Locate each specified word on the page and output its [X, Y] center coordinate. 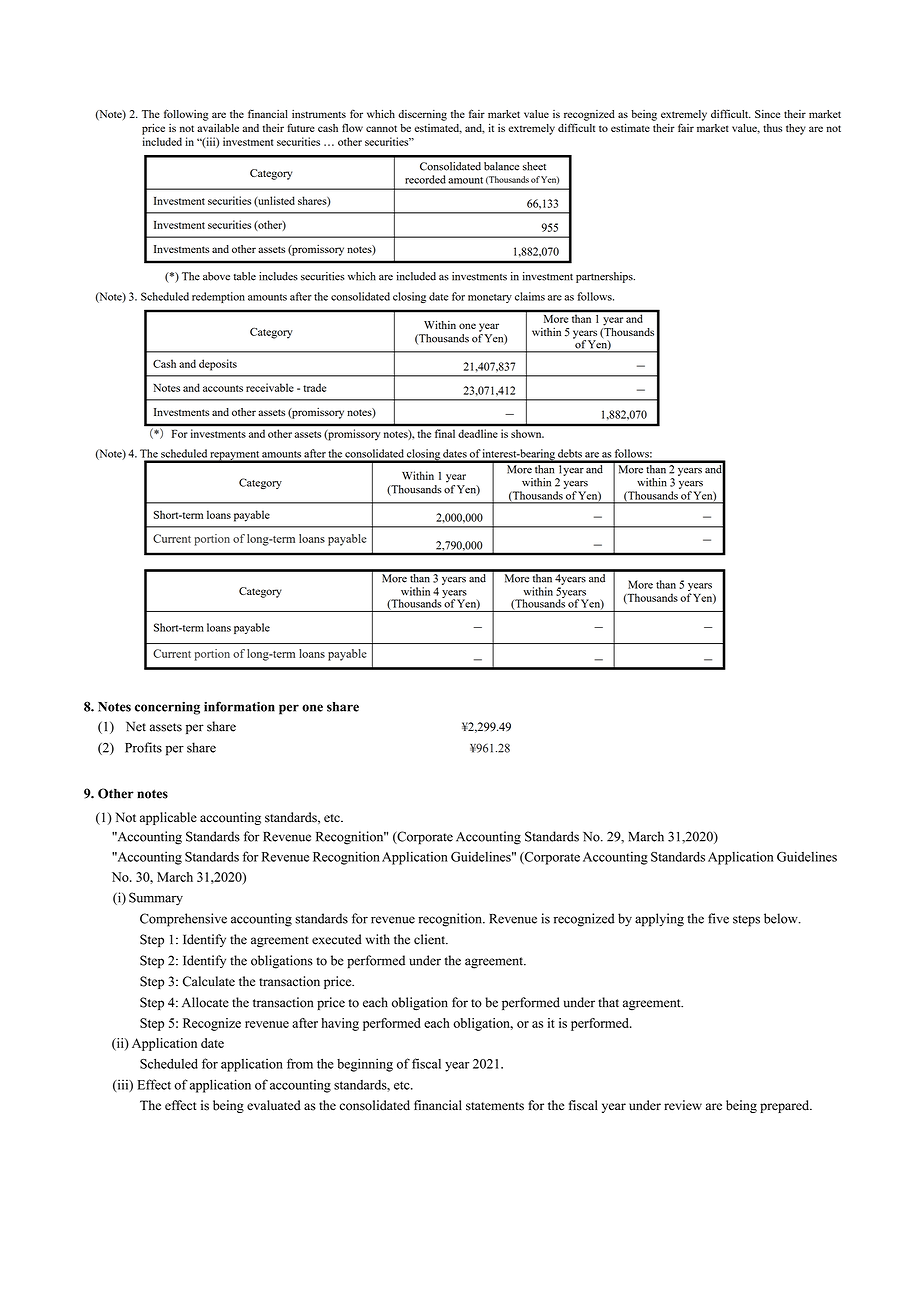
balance [501, 166]
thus [772, 128]
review [683, 1105]
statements [495, 1106]
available [218, 128]
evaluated [274, 1105]
